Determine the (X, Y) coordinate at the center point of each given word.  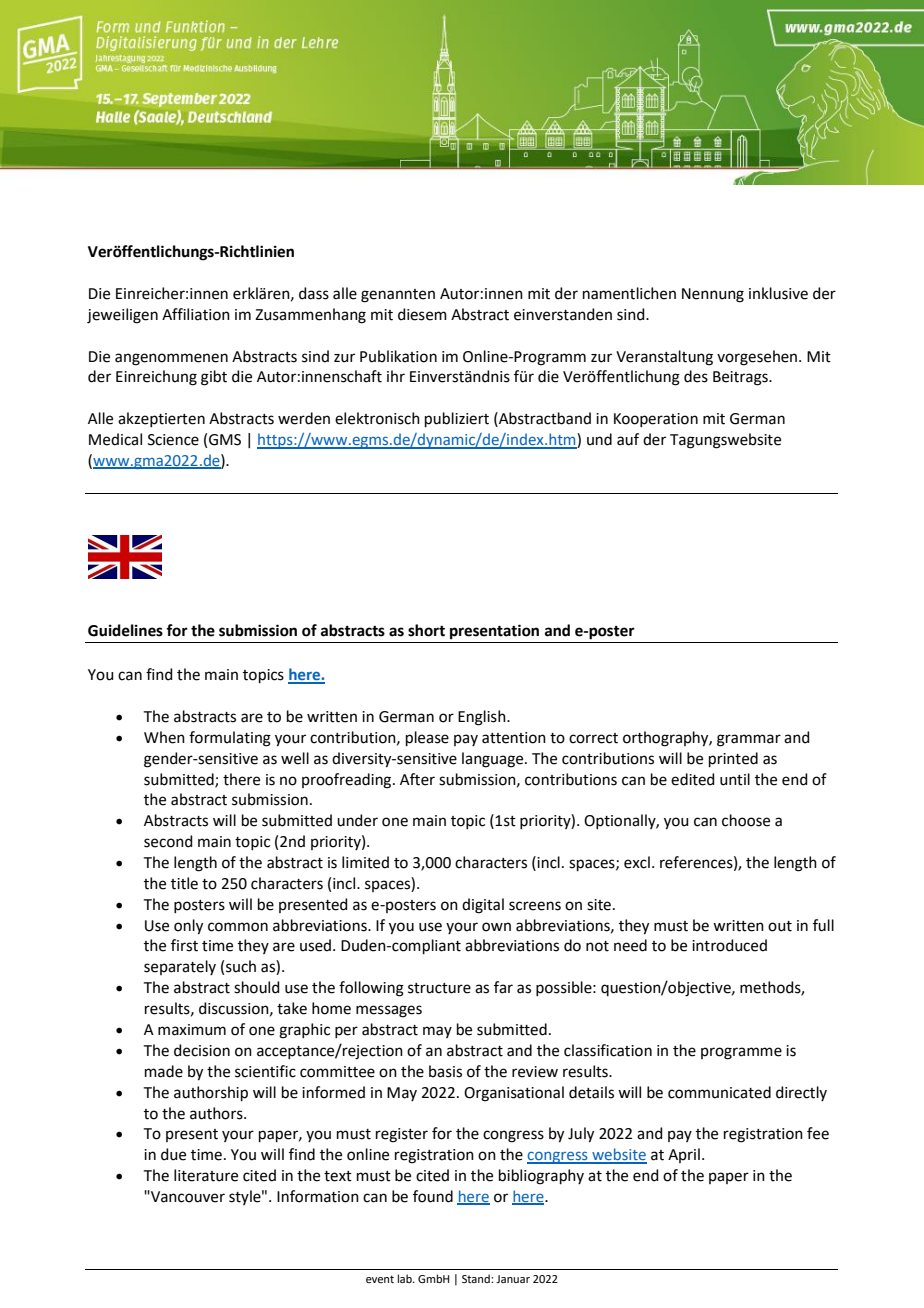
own (496, 927)
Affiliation (196, 314)
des (696, 376)
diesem (422, 314)
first (184, 945)
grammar (749, 740)
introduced (729, 945)
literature (206, 1175)
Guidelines (125, 630)
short (426, 630)
